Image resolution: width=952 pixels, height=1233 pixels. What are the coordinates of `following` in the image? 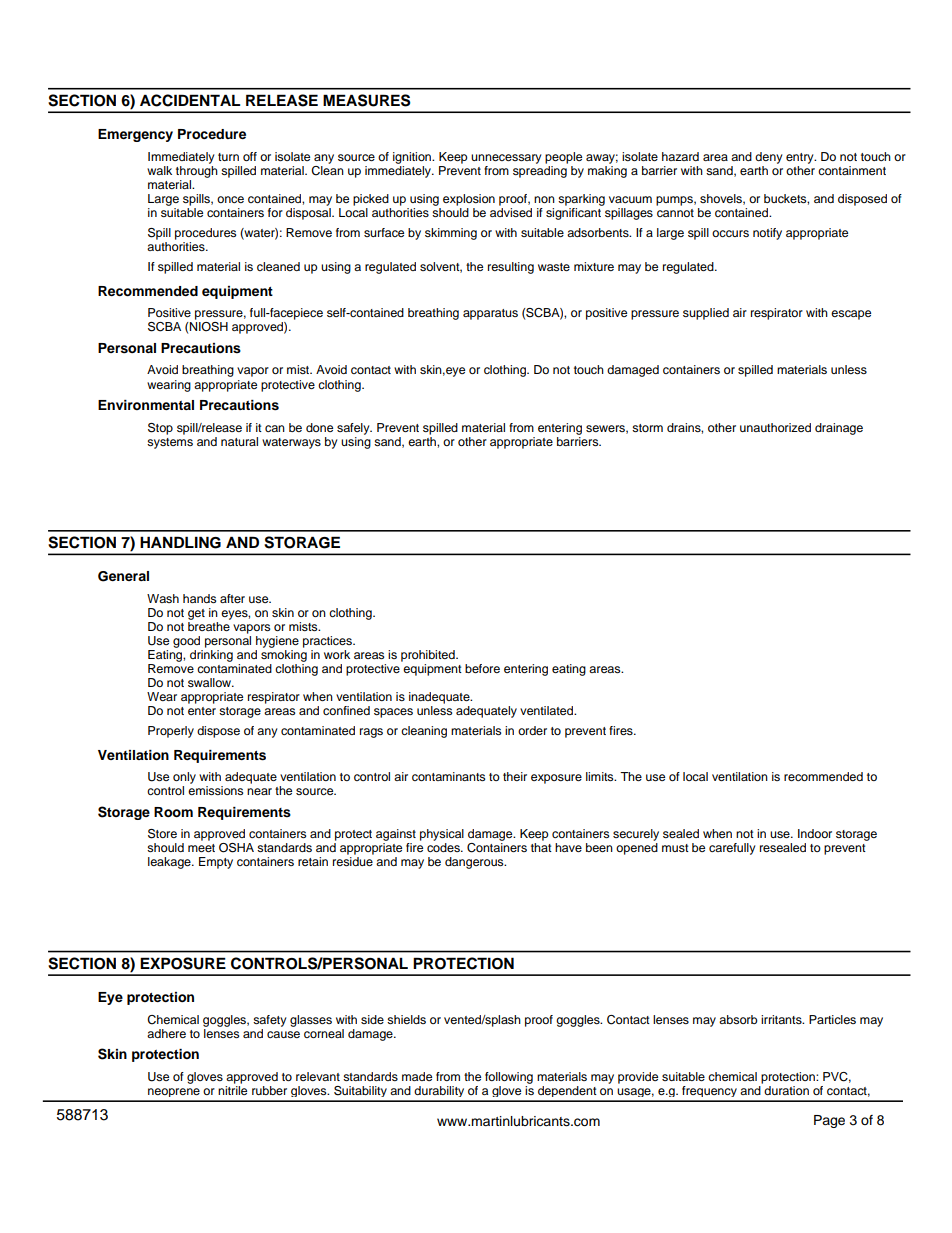 It's located at (509, 1078).
